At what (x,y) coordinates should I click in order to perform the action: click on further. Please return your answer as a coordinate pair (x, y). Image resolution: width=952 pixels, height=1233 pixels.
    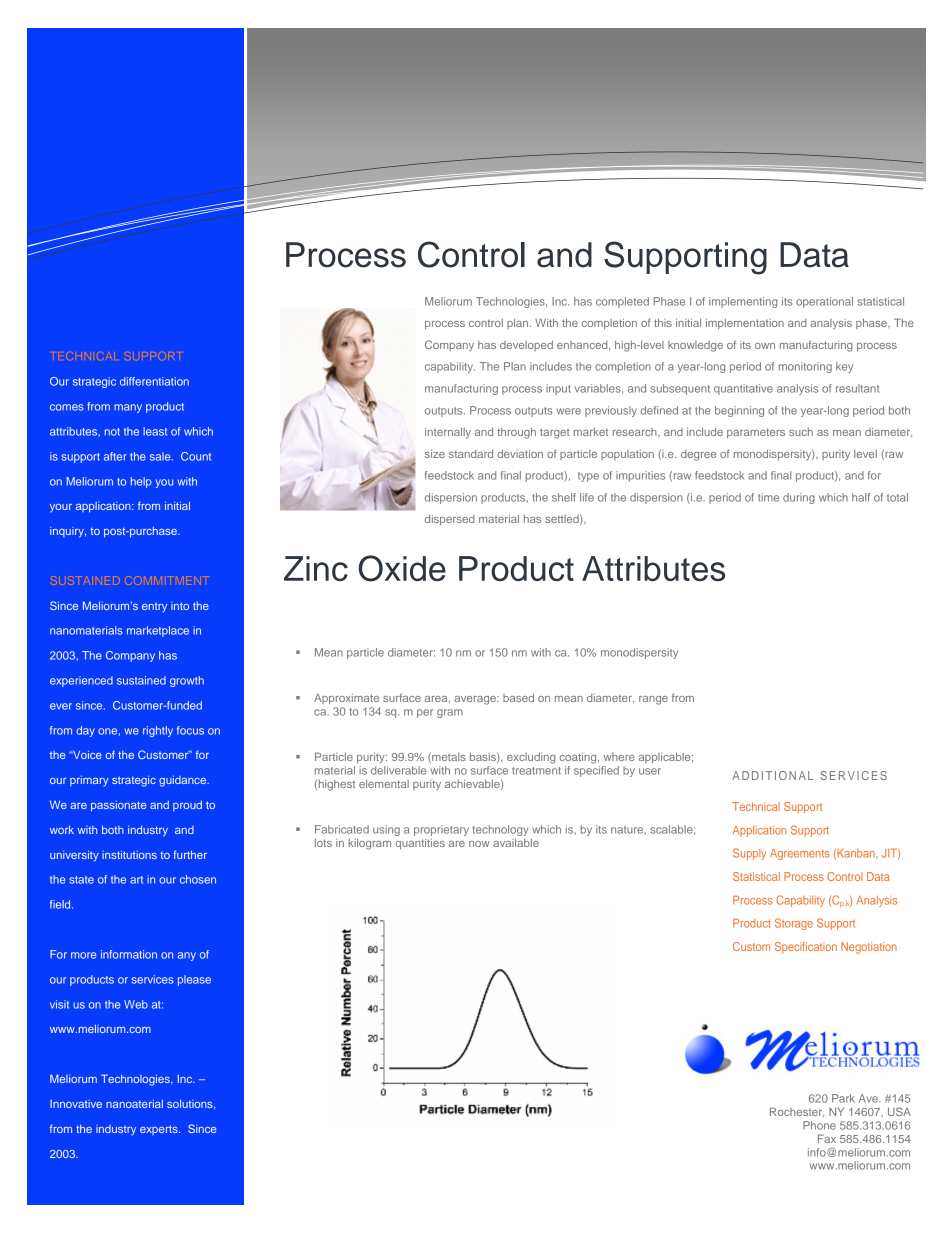
    Looking at the image, I should click on (190, 854).
